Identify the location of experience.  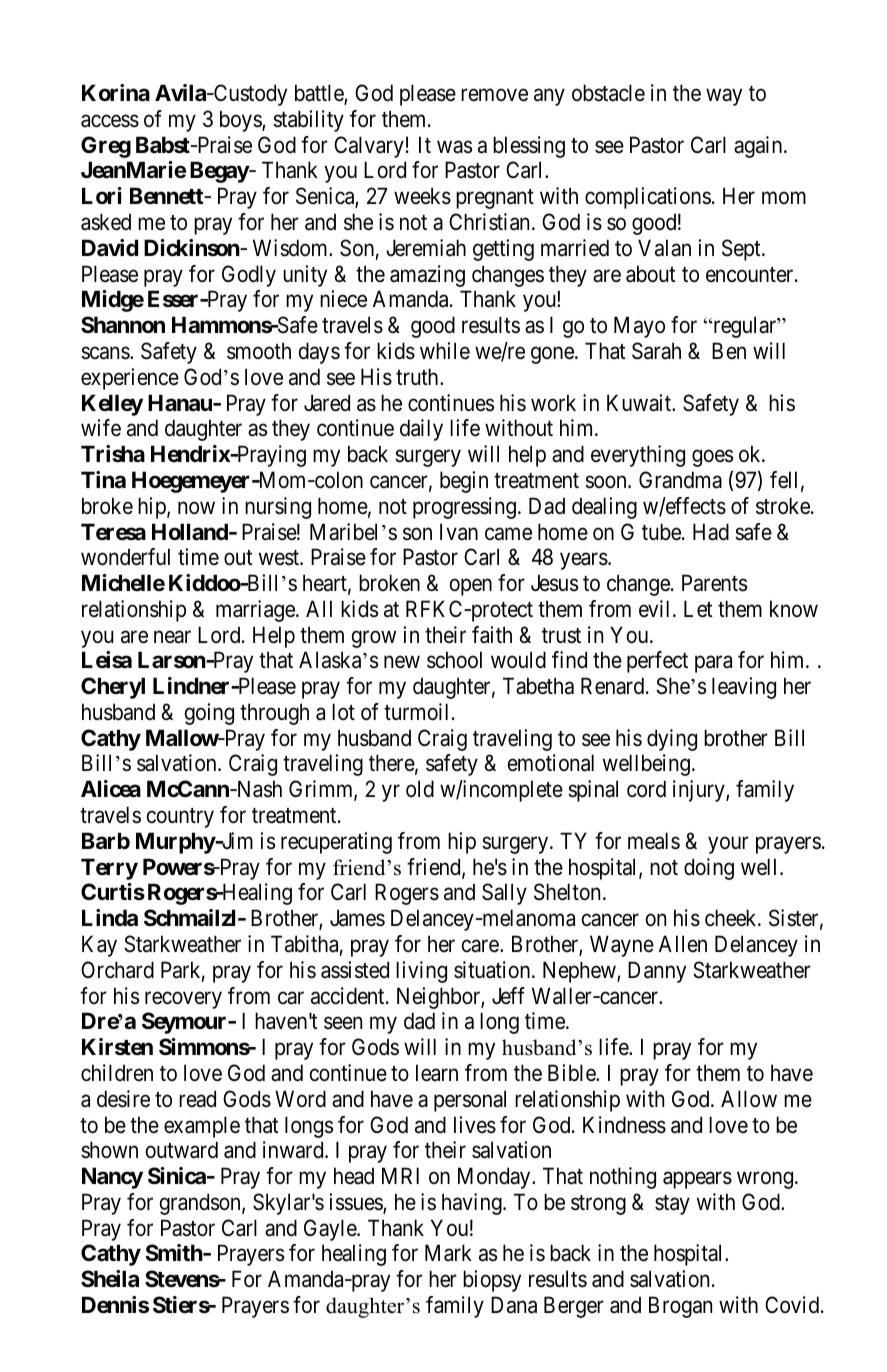
(130, 379).
